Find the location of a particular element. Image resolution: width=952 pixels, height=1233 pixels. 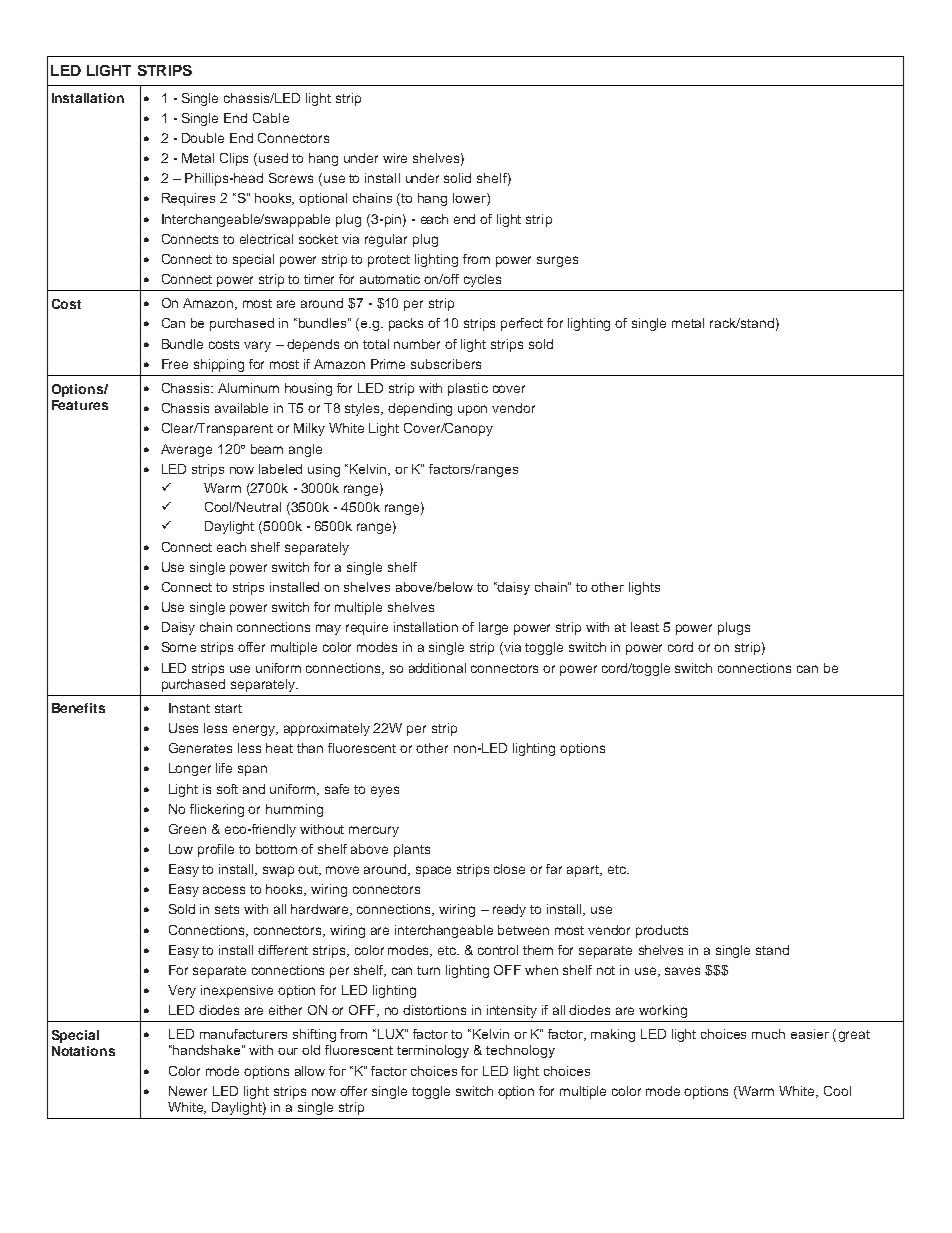

surges is located at coordinates (557, 261).
